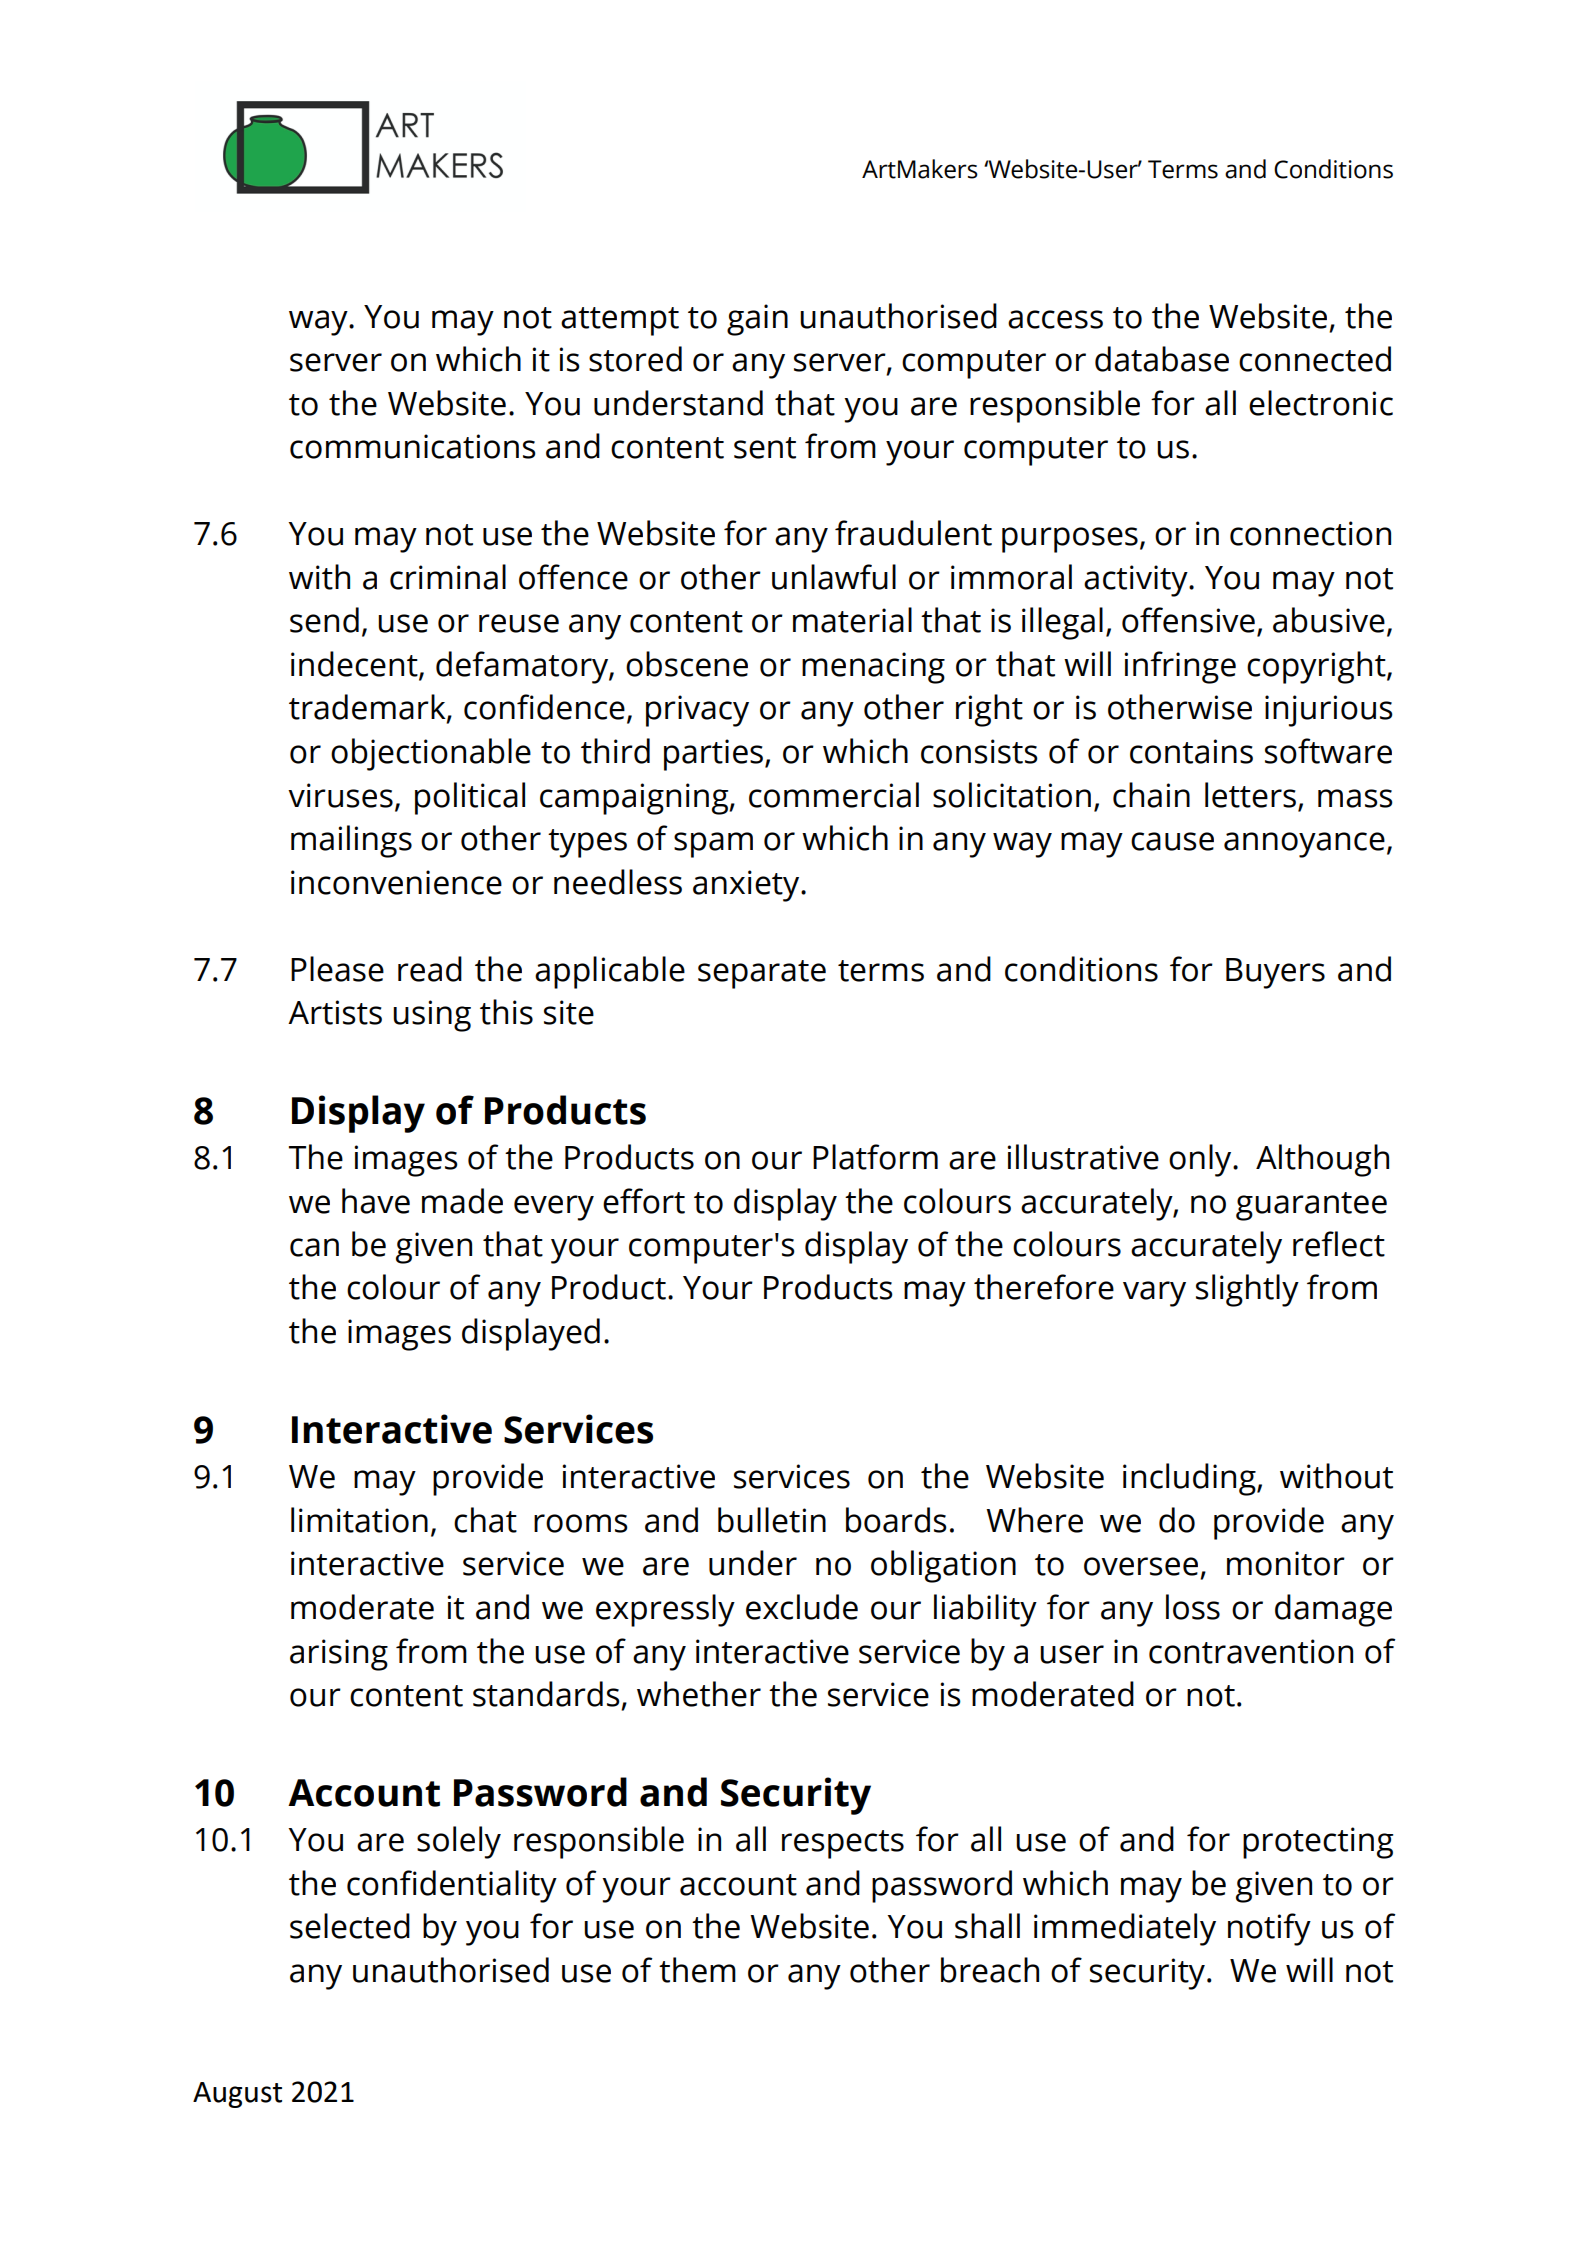 The height and width of the page is (2242, 1585). Describe the element at coordinates (1190, 1479) in the page. I see `including` at that location.
